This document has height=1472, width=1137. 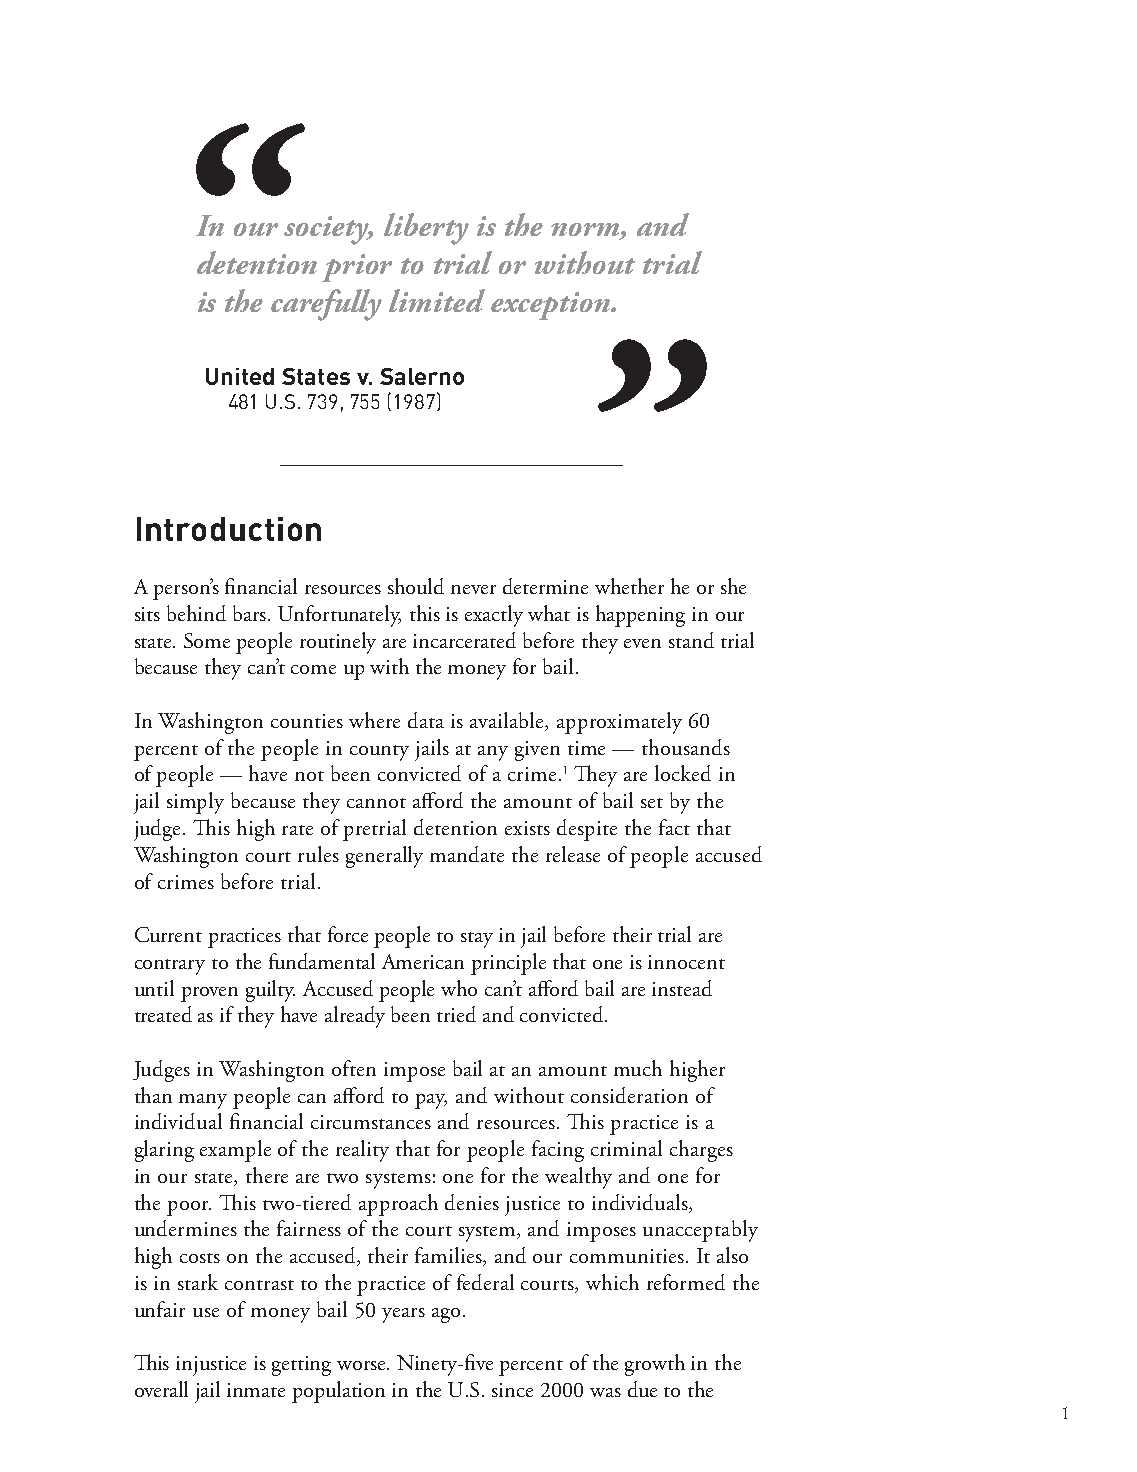 What do you see at coordinates (446, 1315) in the document?
I see `ago` at bounding box center [446, 1315].
